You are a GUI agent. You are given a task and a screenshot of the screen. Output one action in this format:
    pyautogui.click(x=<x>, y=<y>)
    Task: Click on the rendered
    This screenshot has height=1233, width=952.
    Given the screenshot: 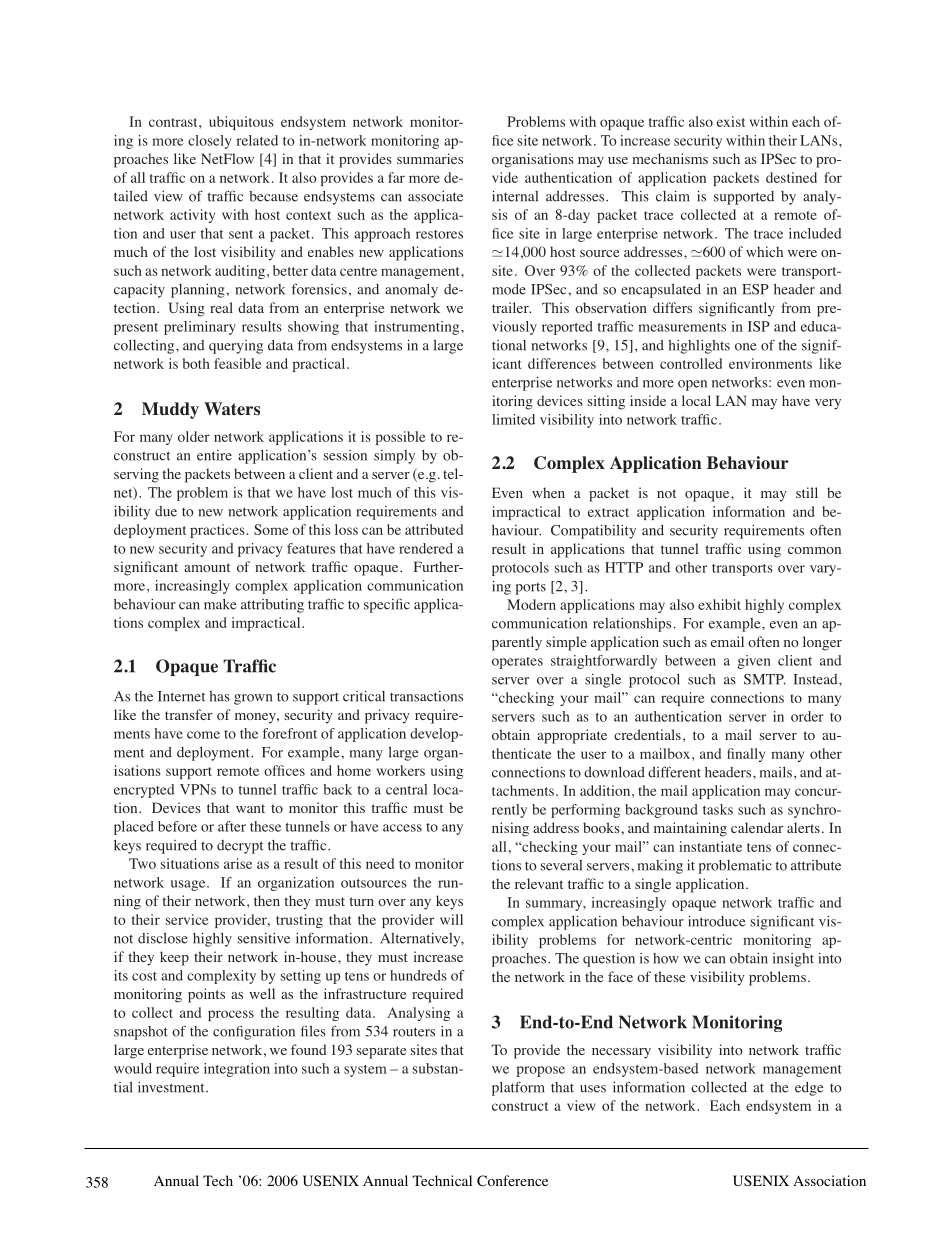 What is the action you would take?
    pyautogui.click(x=426, y=548)
